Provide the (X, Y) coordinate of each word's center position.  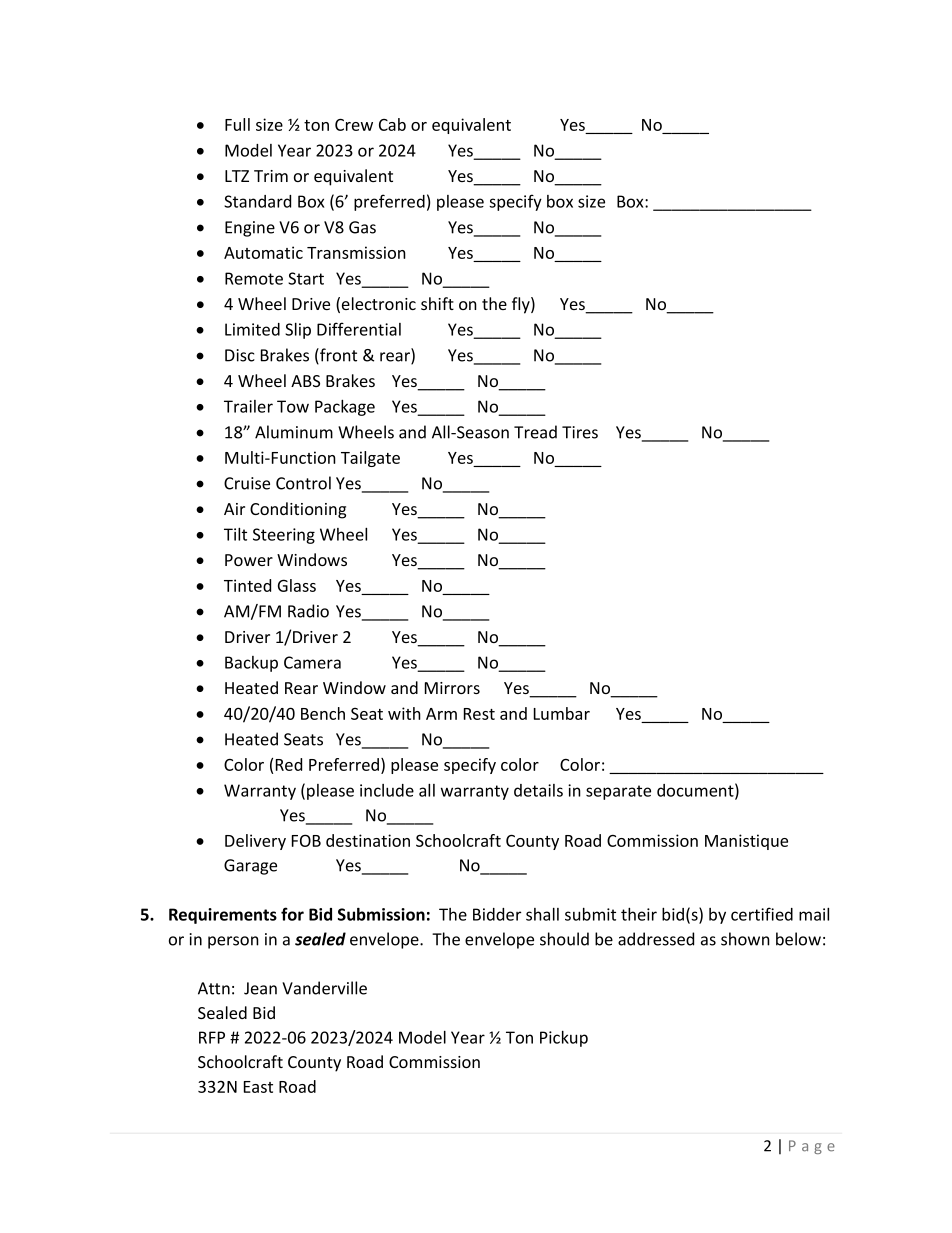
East (258, 1087)
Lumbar (562, 713)
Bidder (497, 914)
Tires (580, 432)
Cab (392, 124)
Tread (535, 432)
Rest (479, 714)
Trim (271, 176)
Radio (308, 611)
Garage (250, 867)
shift (437, 303)
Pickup (564, 1039)
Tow (293, 406)
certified (762, 914)
